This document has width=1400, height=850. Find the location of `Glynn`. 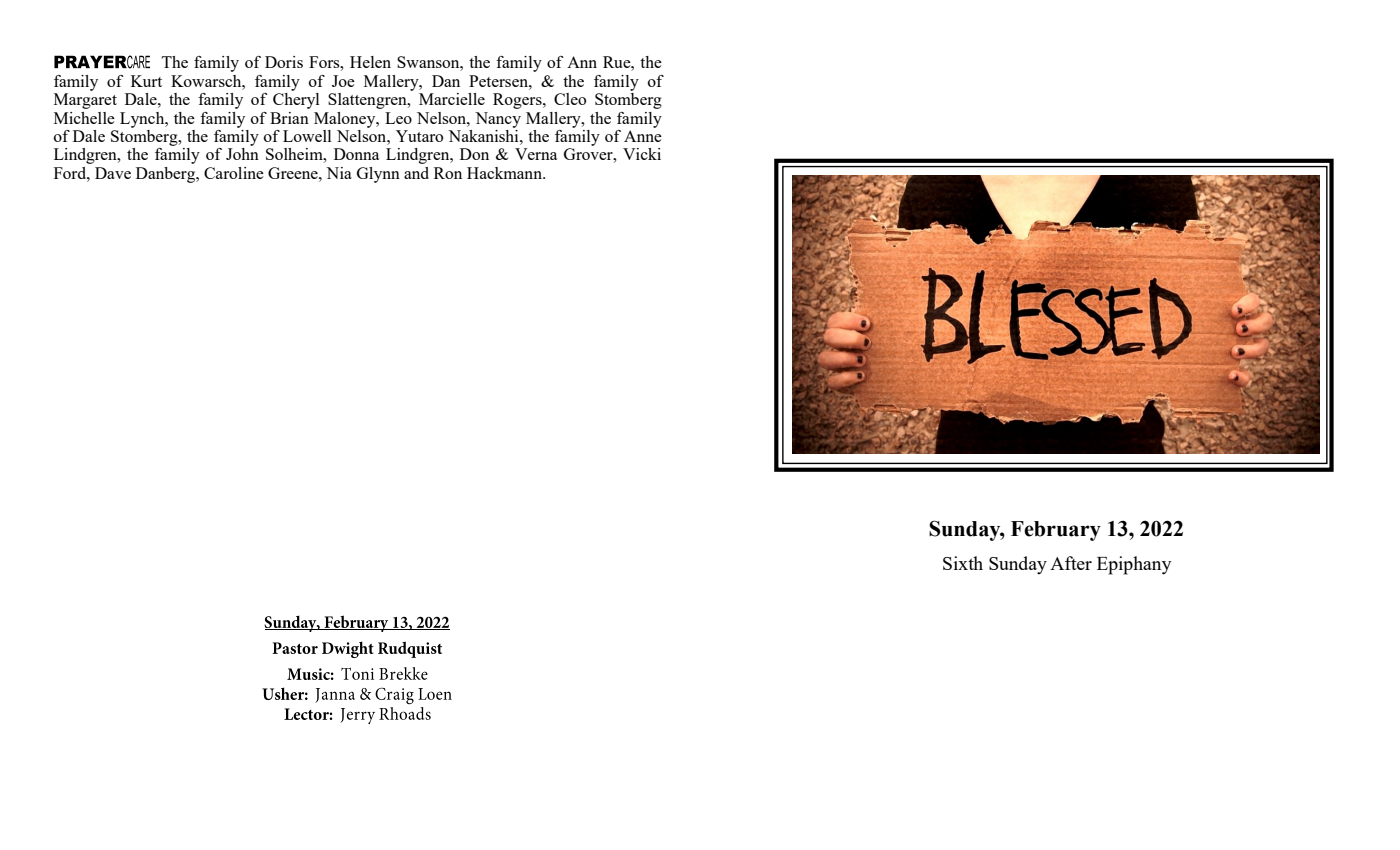

Glynn is located at coordinates (378, 175).
